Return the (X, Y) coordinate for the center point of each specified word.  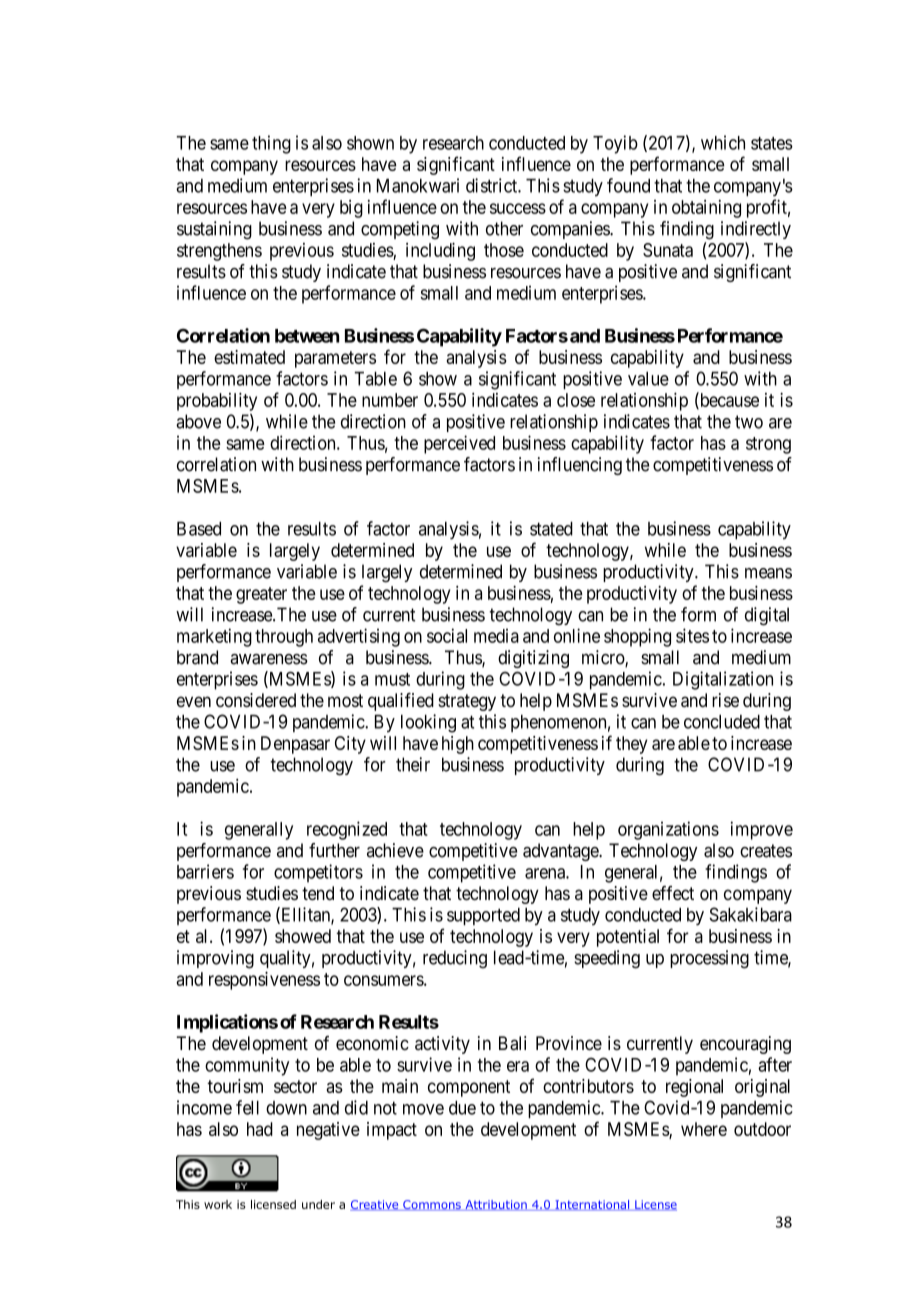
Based (199, 529)
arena (546, 873)
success (518, 208)
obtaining (706, 209)
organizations (668, 830)
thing (271, 144)
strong (768, 445)
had (260, 1129)
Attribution (496, 1205)
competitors (318, 873)
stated (551, 529)
